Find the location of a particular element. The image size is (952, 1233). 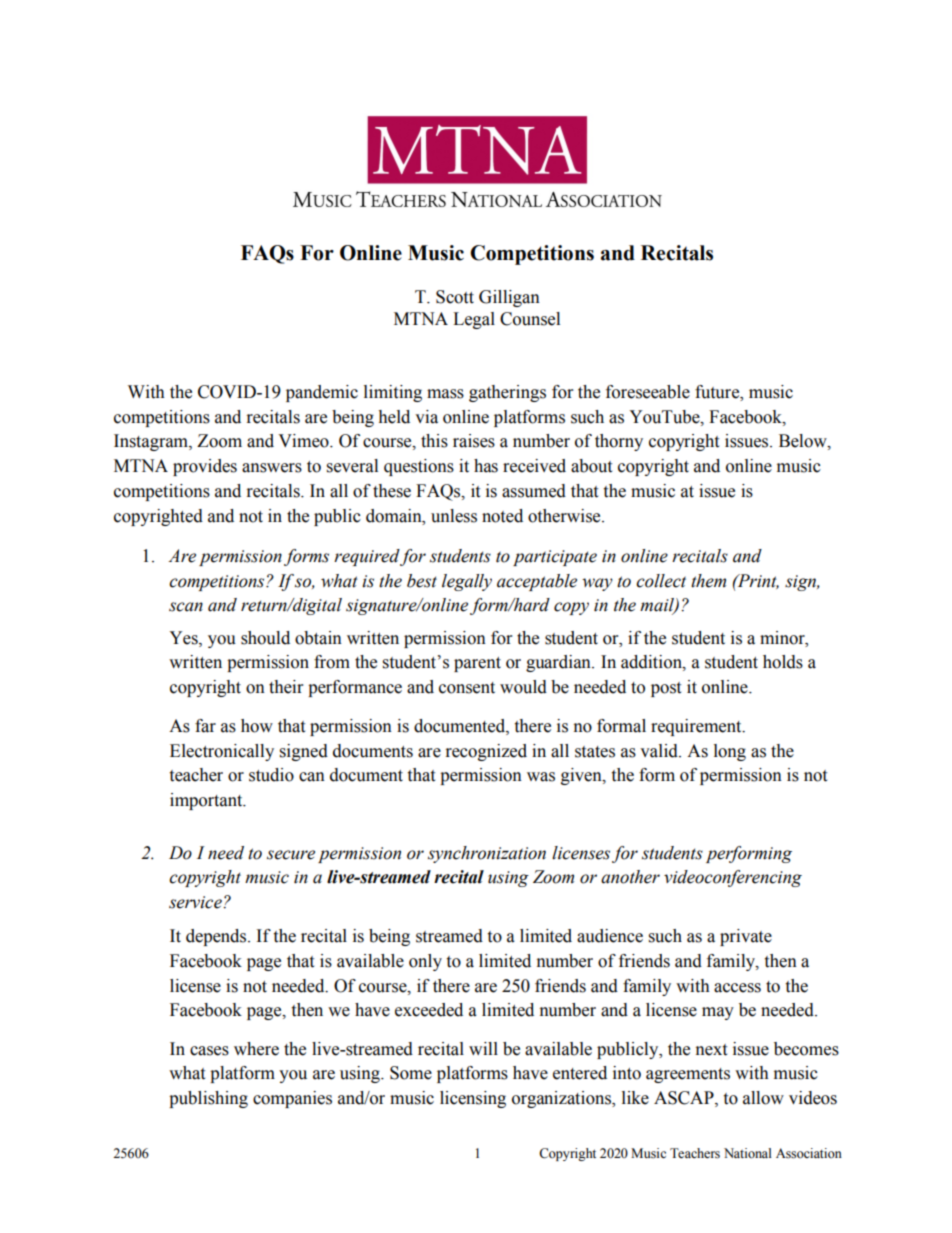

Gilligan is located at coordinates (509, 298).
